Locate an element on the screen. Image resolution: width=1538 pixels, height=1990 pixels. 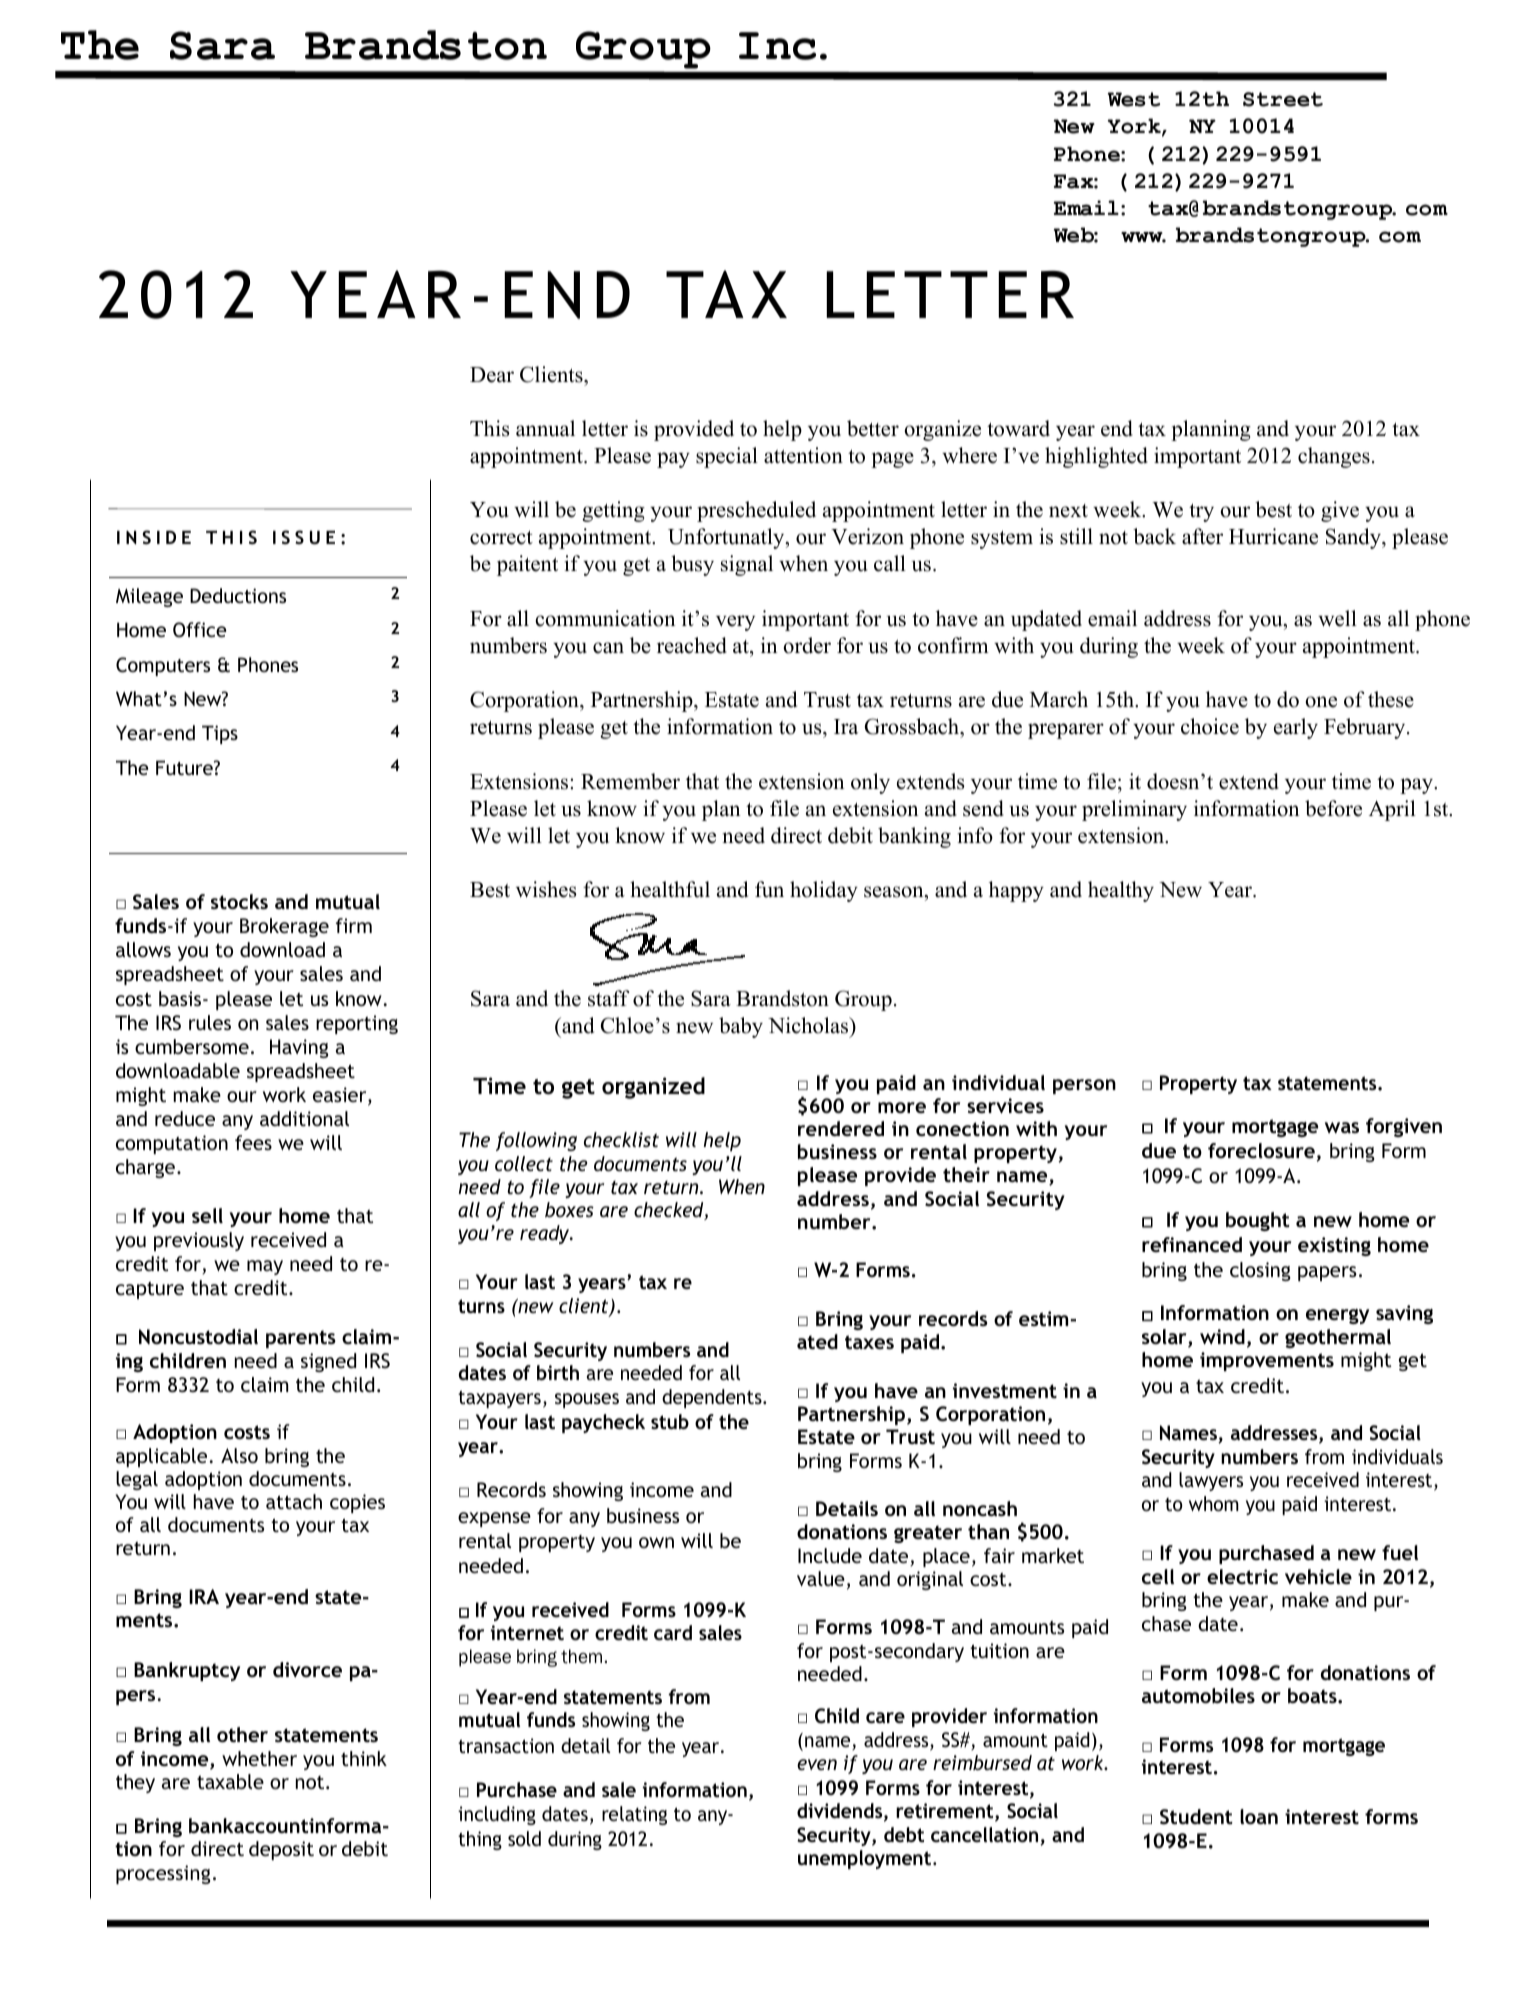
closing is located at coordinates (1260, 1271).
